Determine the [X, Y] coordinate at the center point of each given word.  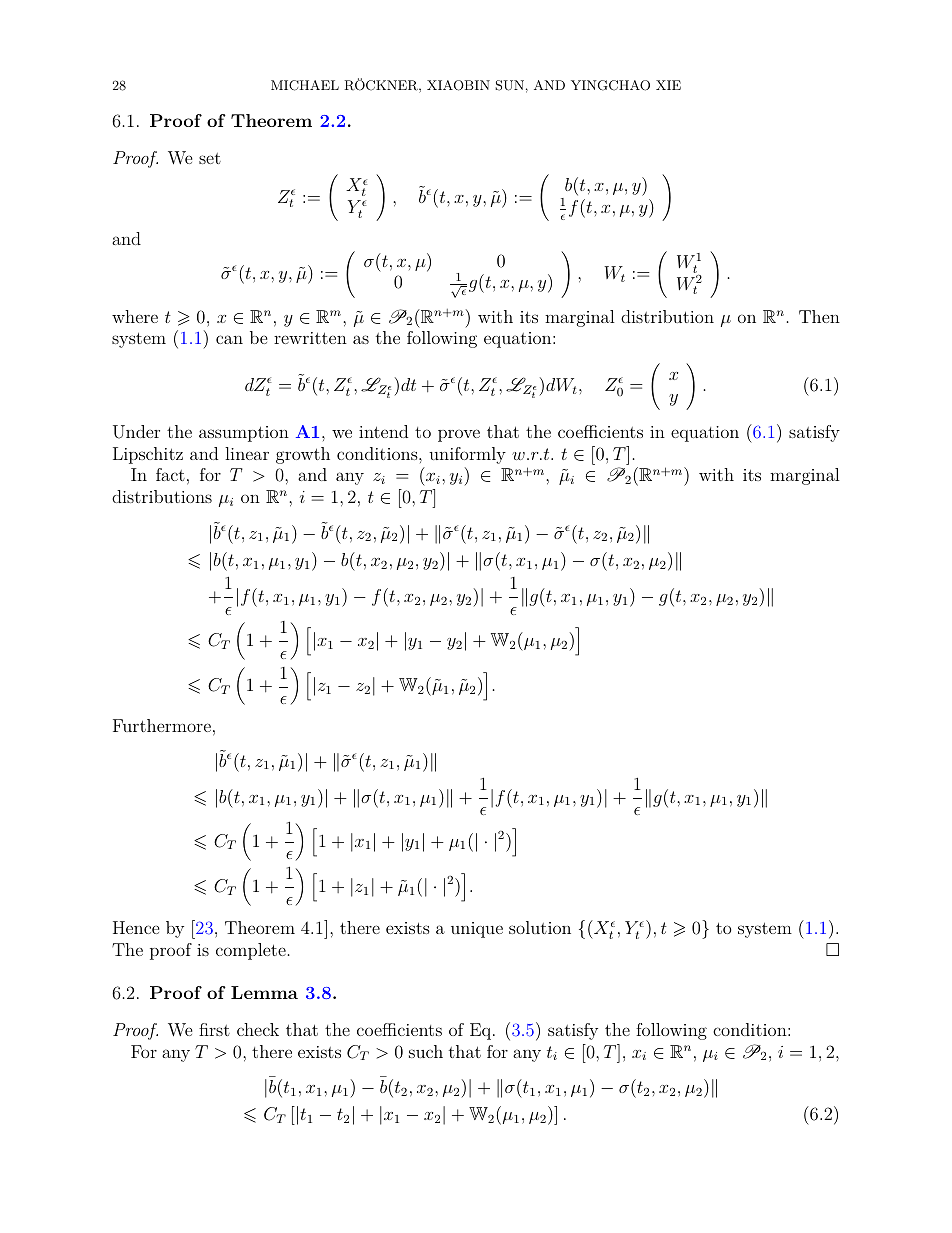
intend [383, 431]
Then [819, 316]
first [214, 1029]
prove [459, 435]
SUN [509, 85]
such [426, 1051]
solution [540, 927]
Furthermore [162, 725]
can [229, 339]
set [210, 158]
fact [170, 474]
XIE [668, 85]
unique [477, 930]
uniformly [467, 455]
